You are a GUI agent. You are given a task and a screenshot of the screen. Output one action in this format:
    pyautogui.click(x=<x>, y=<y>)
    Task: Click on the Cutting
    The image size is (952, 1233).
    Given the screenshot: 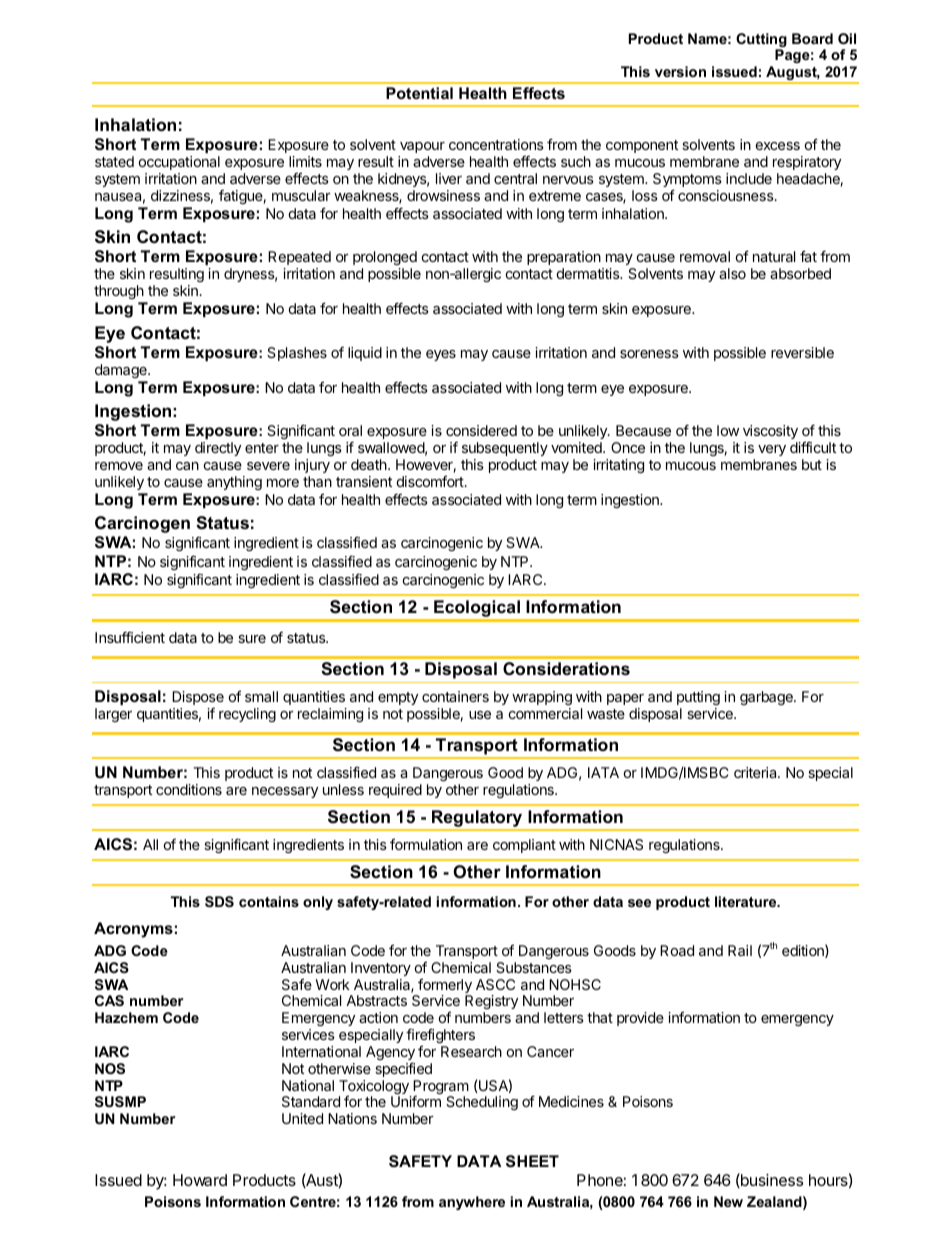 What is the action you would take?
    pyautogui.click(x=761, y=41)
